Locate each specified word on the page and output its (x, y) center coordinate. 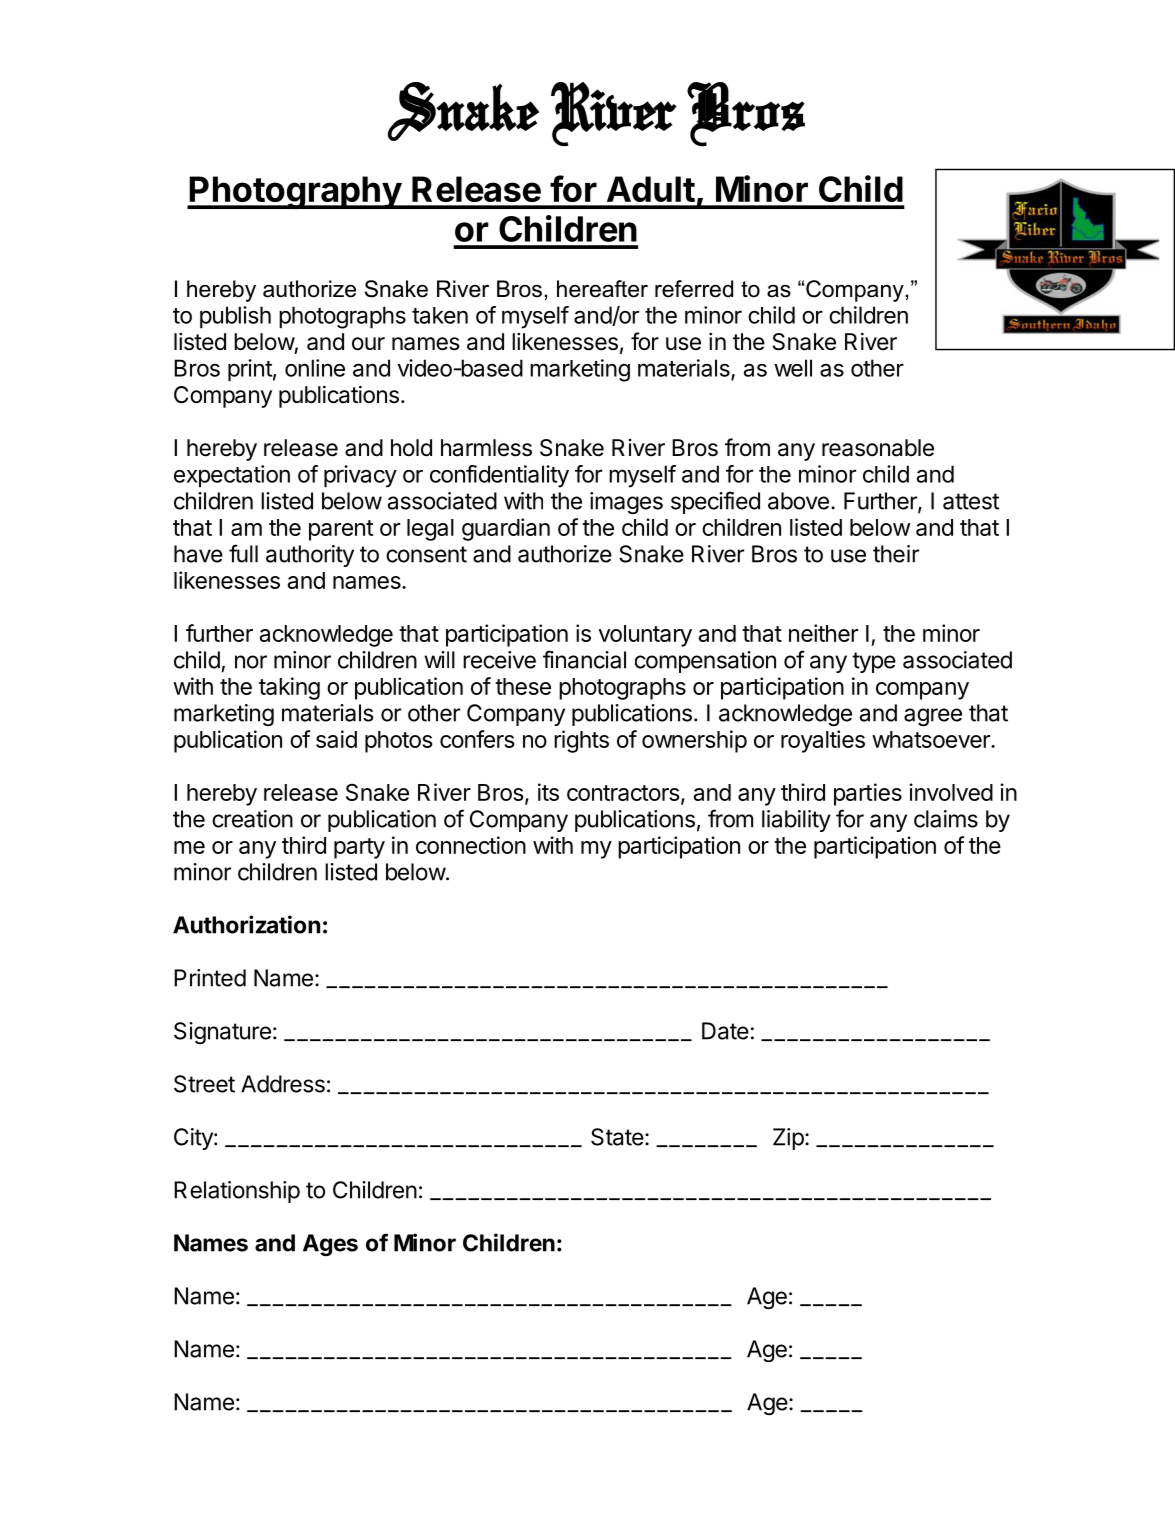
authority (310, 556)
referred (694, 289)
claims (946, 819)
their (896, 554)
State (617, 1137)
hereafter (602, 289)
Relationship (237, 1192)
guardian (506, 529)
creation (252, 819)
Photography (295, 193)
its (548, 792)
